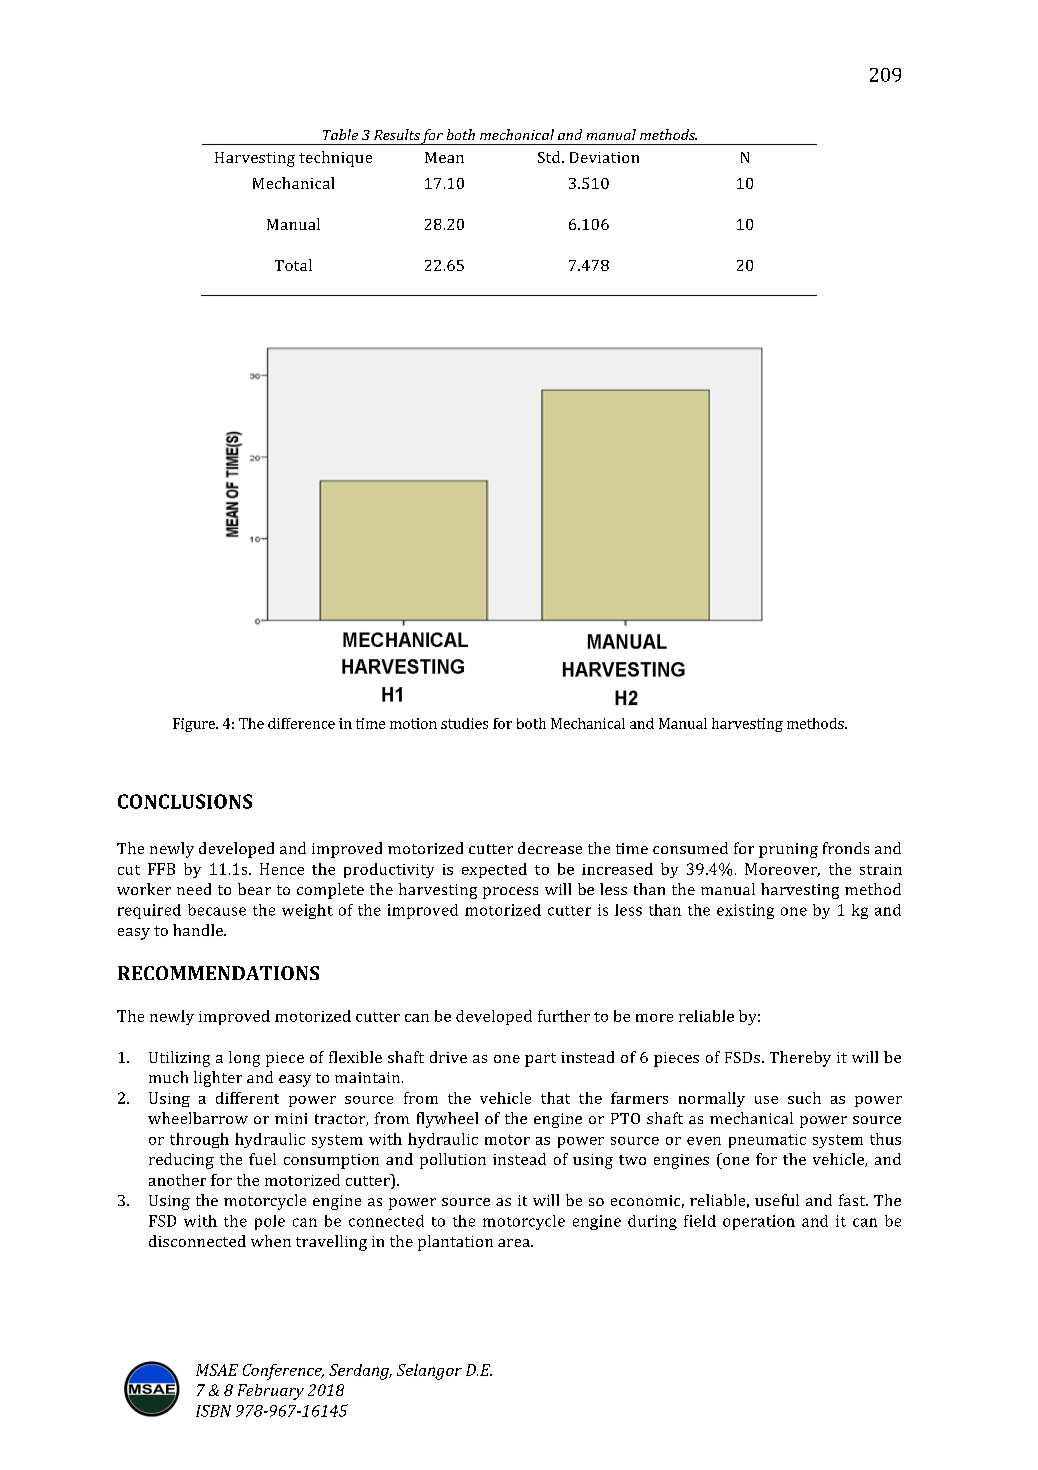  I want to click on Selangor, so click(429, 1372).
